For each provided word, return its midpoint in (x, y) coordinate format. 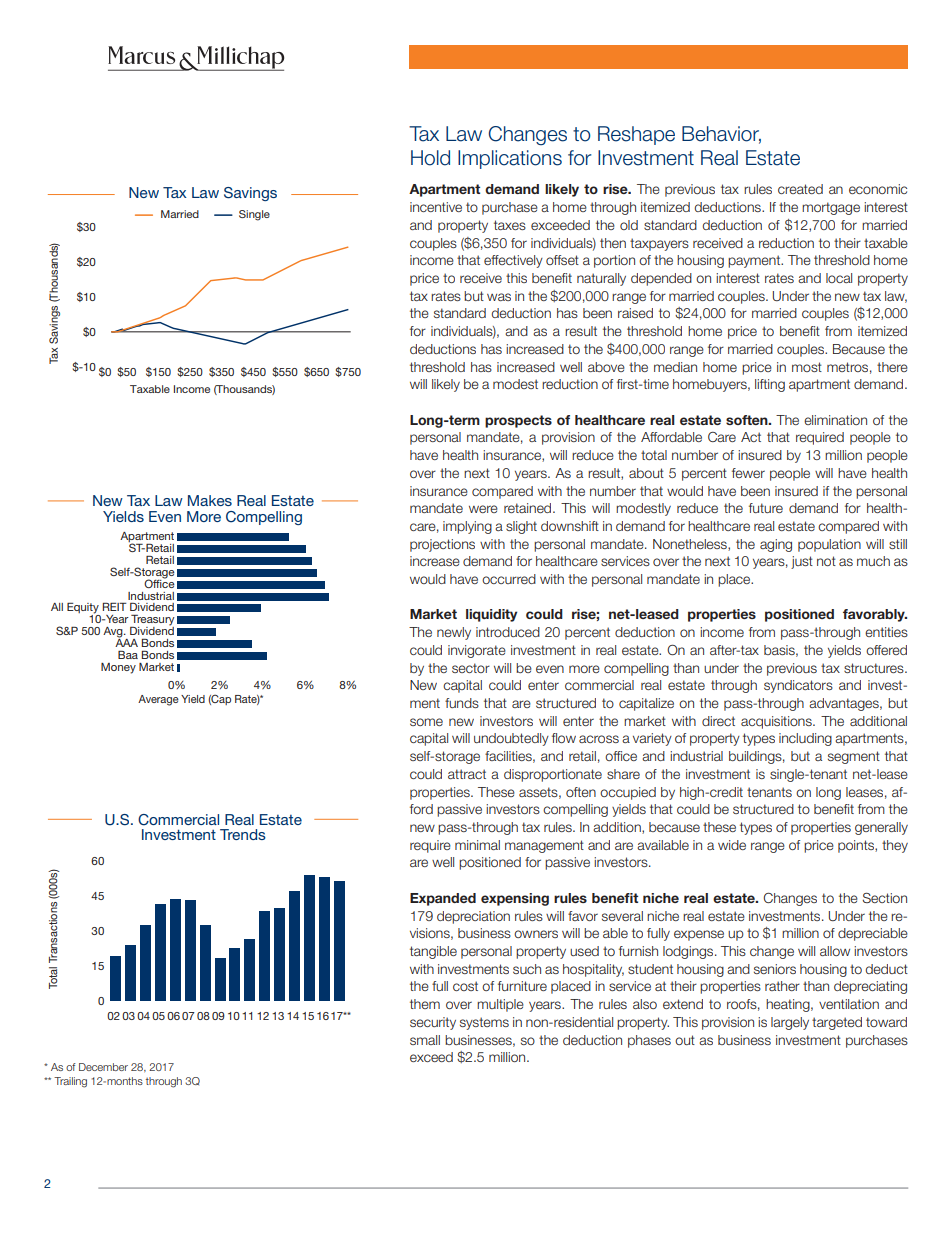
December (103, 1067)
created (800, 189)
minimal (477, 845)
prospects (518, 421)
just (802, 562)
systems (484, 1023)
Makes (210, 500)
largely (790, 1023)
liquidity (491, 615)
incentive (436, 207)
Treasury (152, 621)
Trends (243, 834)
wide (732, 845)
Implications (510, 159)
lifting (770, 385)
